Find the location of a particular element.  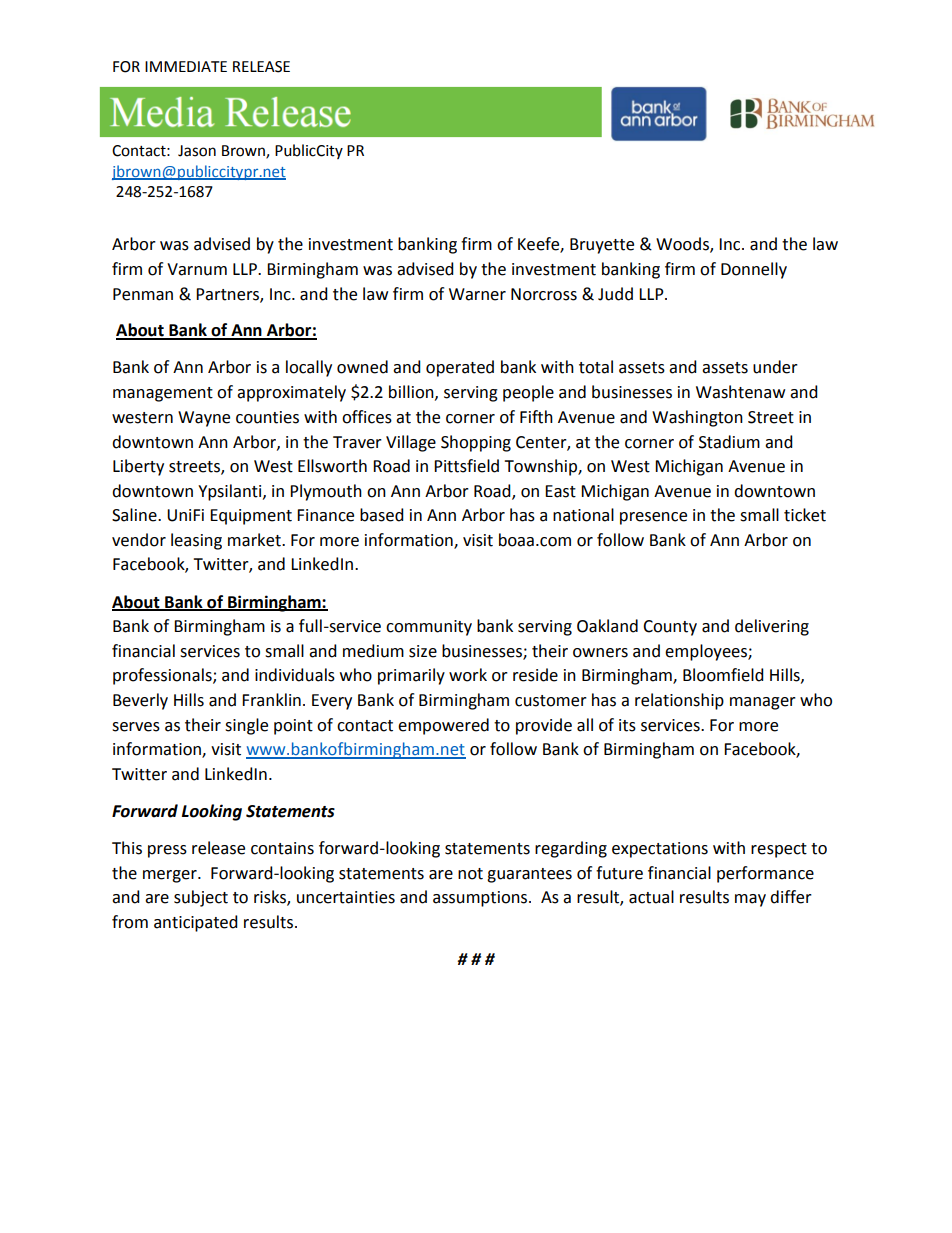

may is located at coordinates (750, 900).
